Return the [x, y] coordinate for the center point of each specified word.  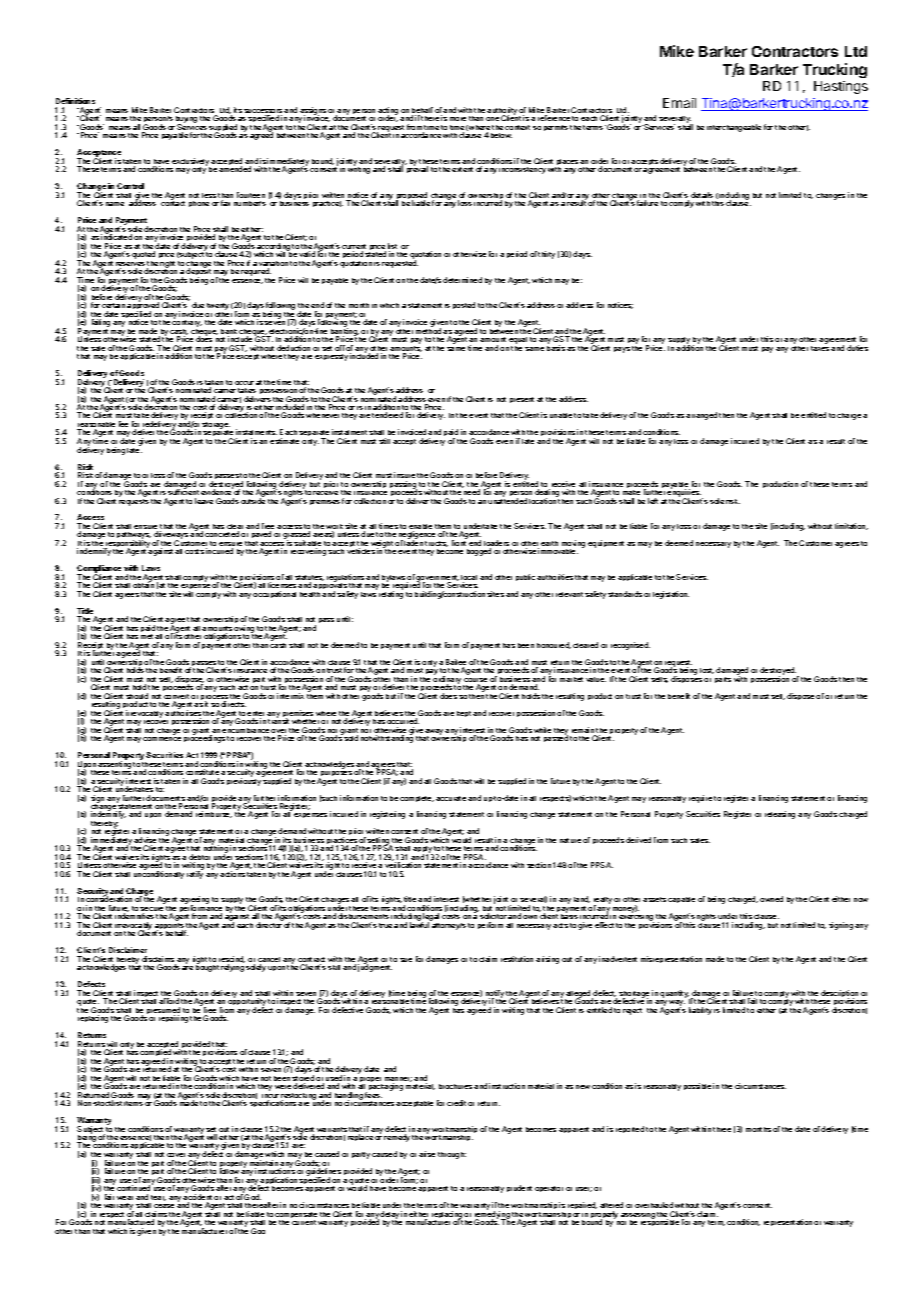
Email [679, 103]
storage [216, 427]
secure [151, 910]
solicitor [493, 916]
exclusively [190, 163]
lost [707, 671]
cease [164, 1206]
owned [771, 899]
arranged [701, 416]
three [722, 1129]
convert [176, 698]
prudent [519, 1188]
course [475, 681]
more [458, 119]
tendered [387, 415]
